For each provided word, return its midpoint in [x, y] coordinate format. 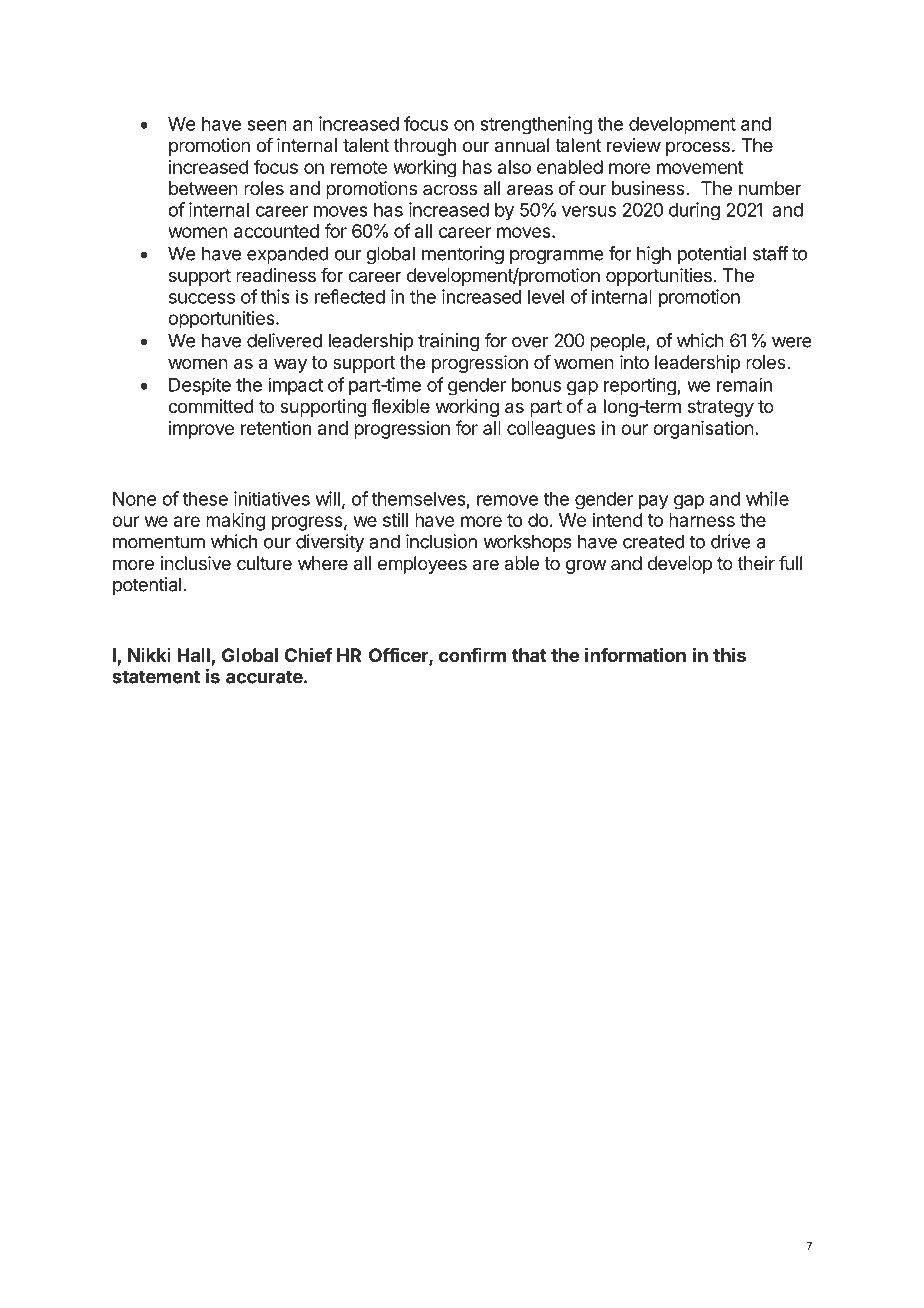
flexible [401, 406]
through [425, 147]
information [635, 654]
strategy [721, 408]
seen [267, 125]
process [698, 148]
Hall [193, 655]
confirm [472, 655]
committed [211, 406]
